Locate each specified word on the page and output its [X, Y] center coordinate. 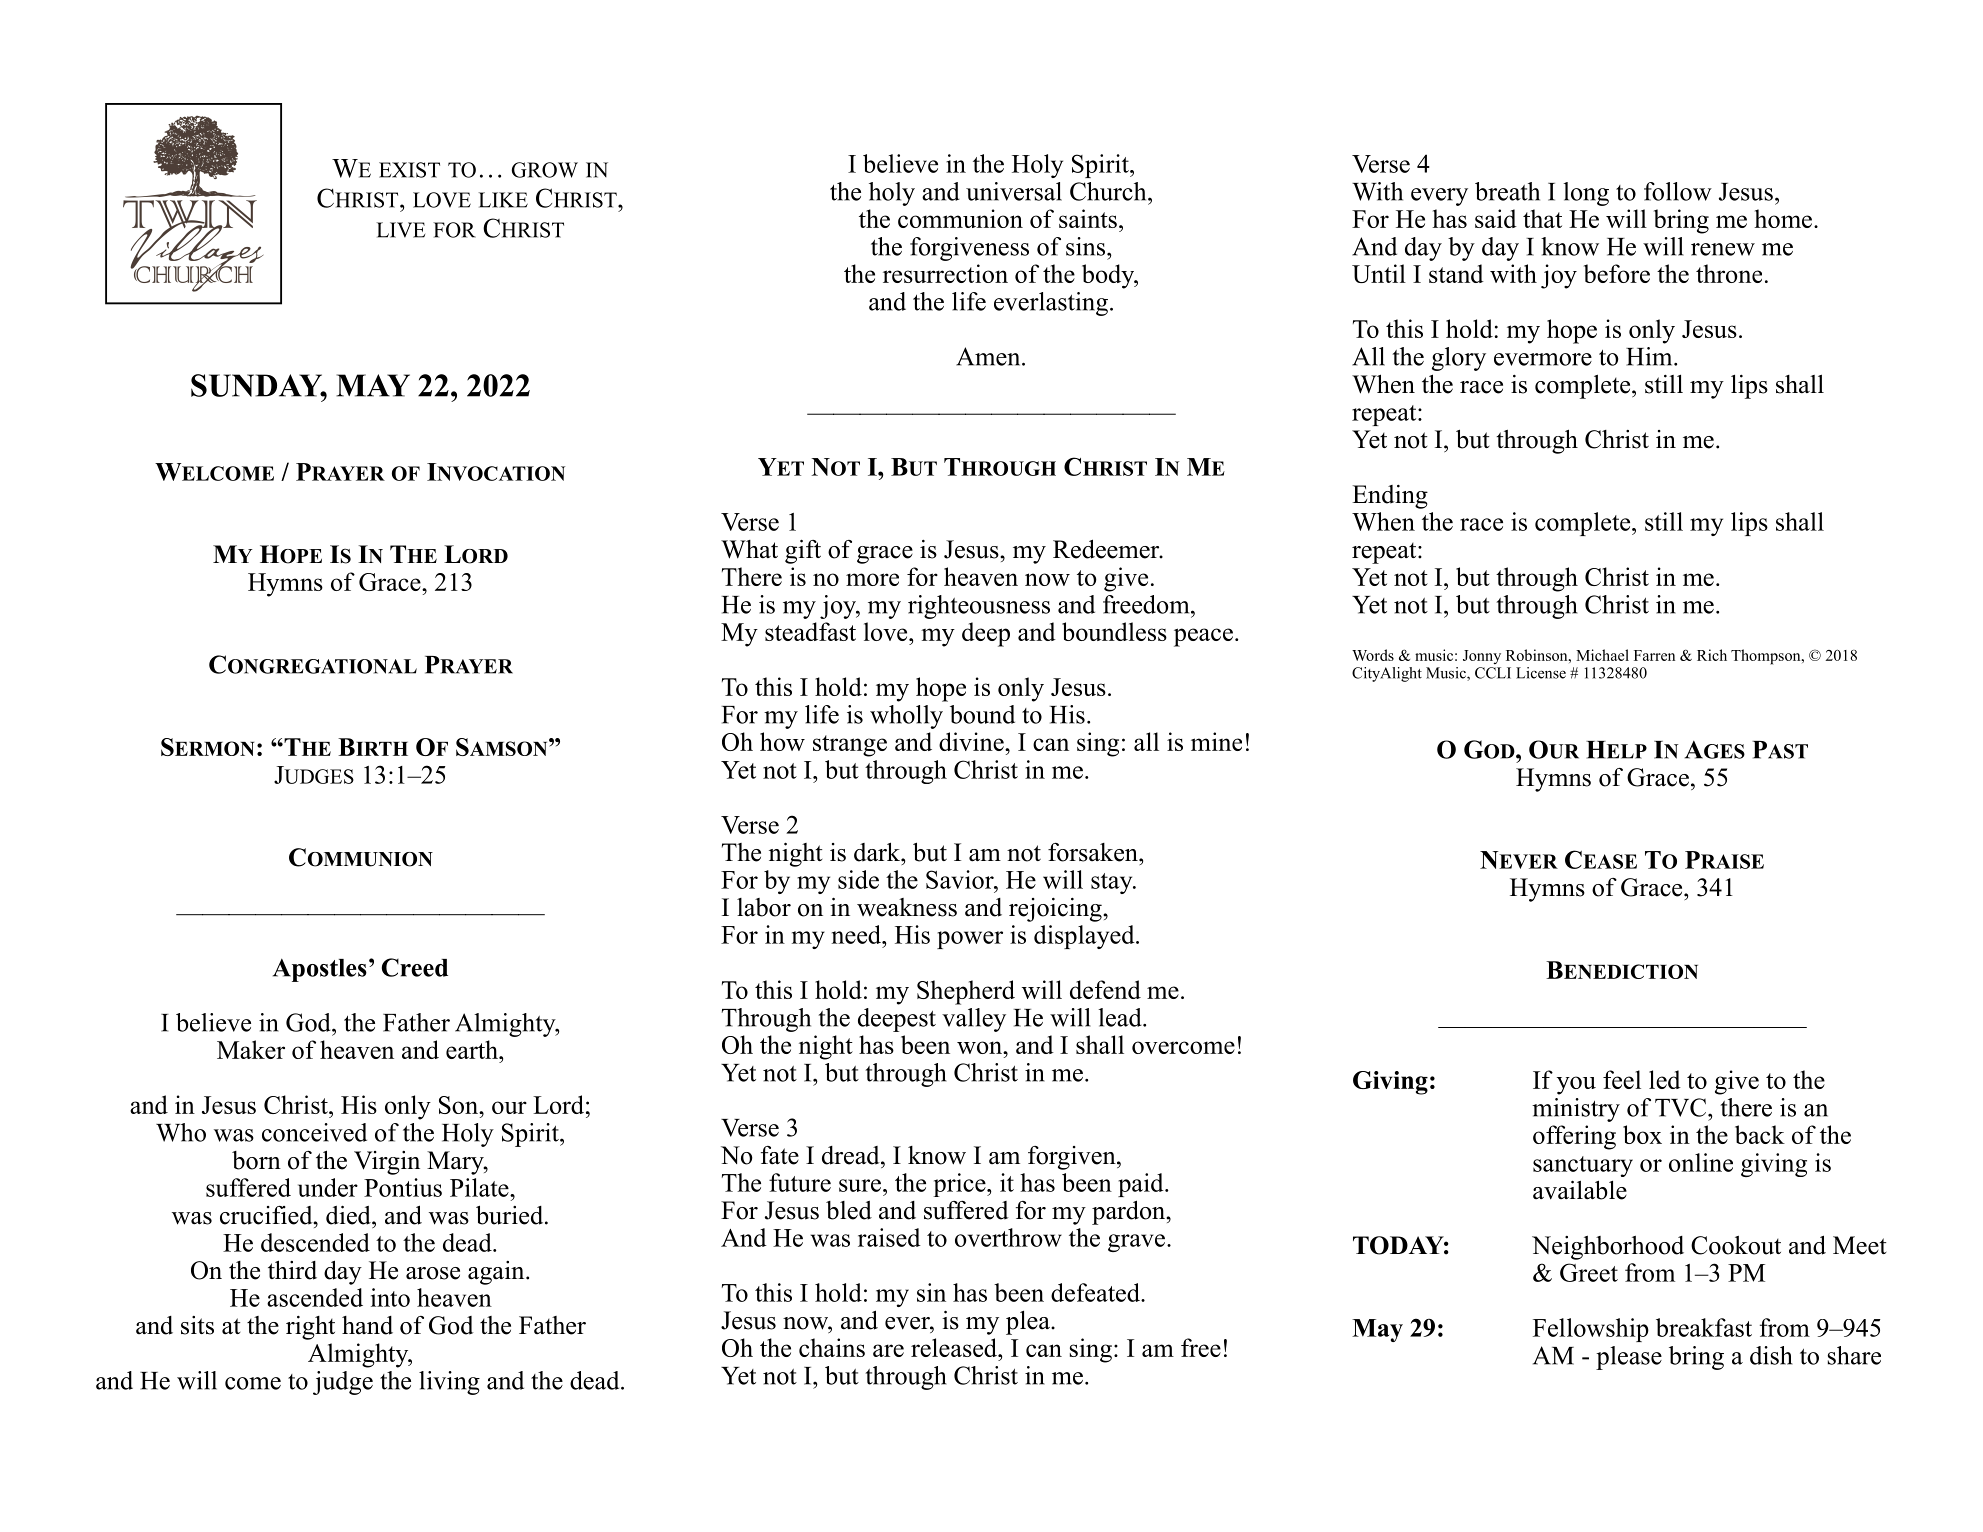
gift [803, 551]
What [749, 549]
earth [473, 1049]
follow [1678, 191]
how [782, 741]
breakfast [1704, 1327]
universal [1014, 191]
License [1541, 673]
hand [367, 1325]
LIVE [400, 230]
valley [974, 1020]
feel [1622, 1079]
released [955, 1347]
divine [972, 741]
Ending [1390, 497]
